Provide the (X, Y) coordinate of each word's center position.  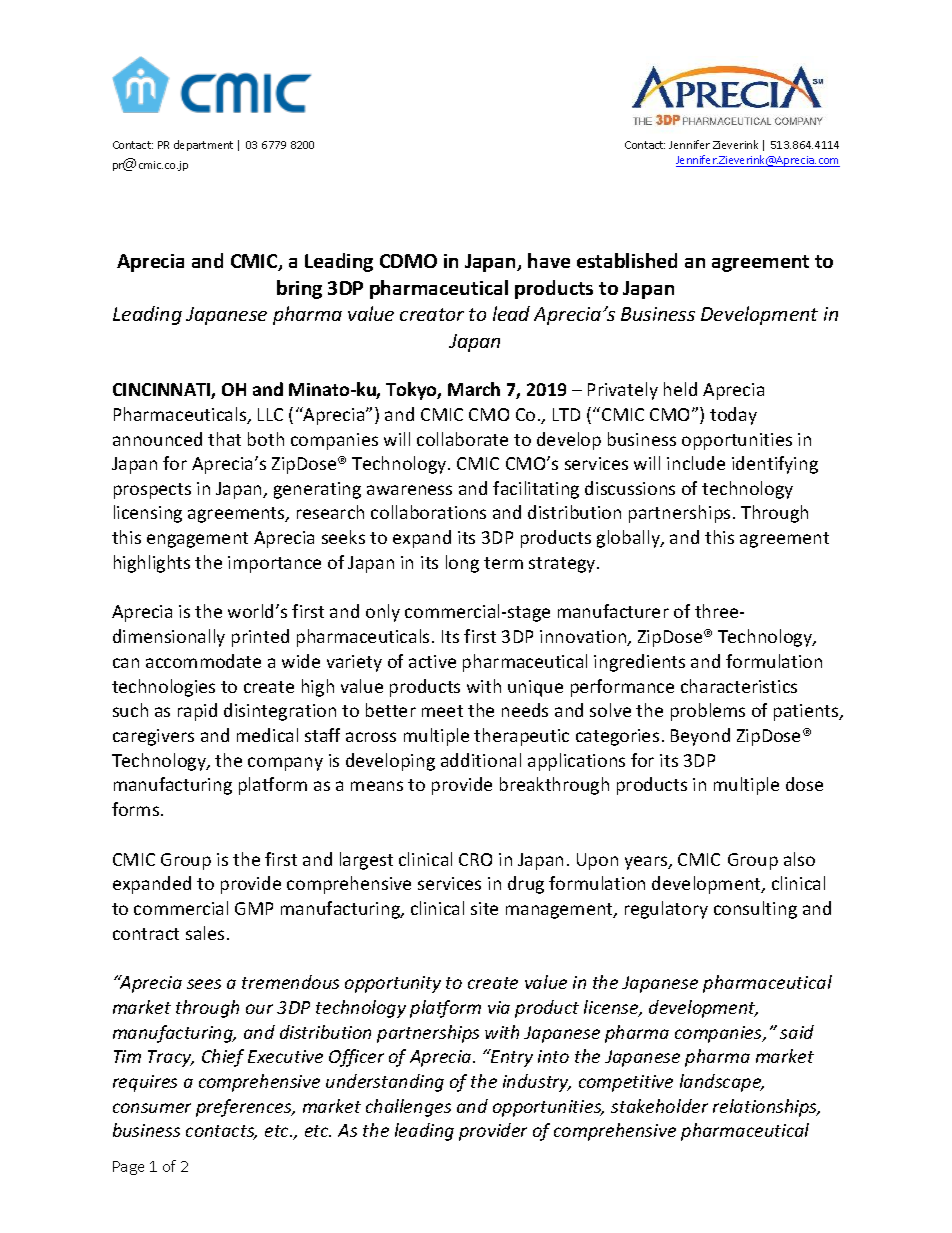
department (203, 145)
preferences (245, 1108)
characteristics (739, 686)
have (549, 260)
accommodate (203, 661)
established (627, 260)
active (432, 661)
